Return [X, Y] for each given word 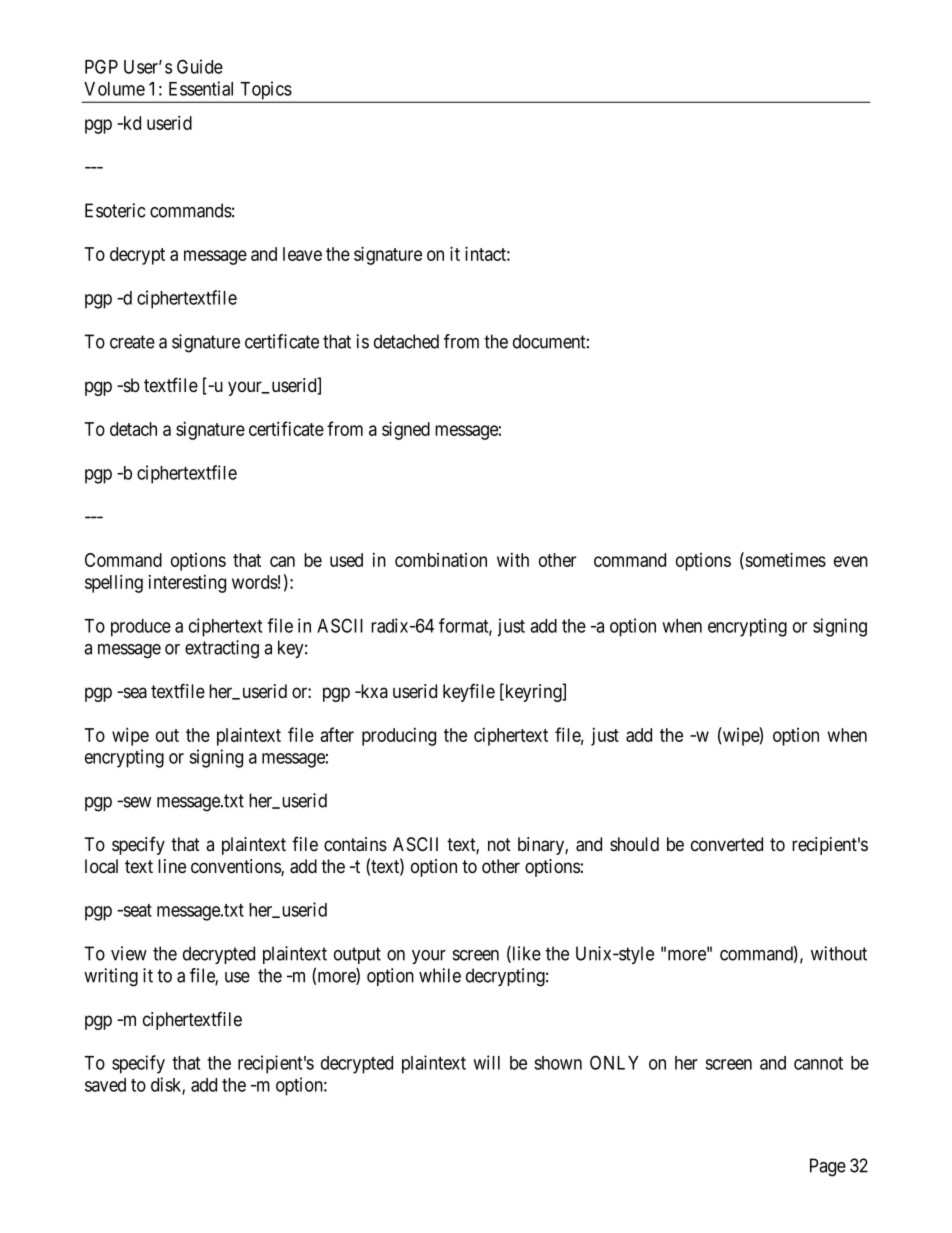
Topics [265, 91]
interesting [187, 584]
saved [105, 1085]
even [851, 561]
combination [441, 560]
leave [302, 254]
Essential [201, 88]
